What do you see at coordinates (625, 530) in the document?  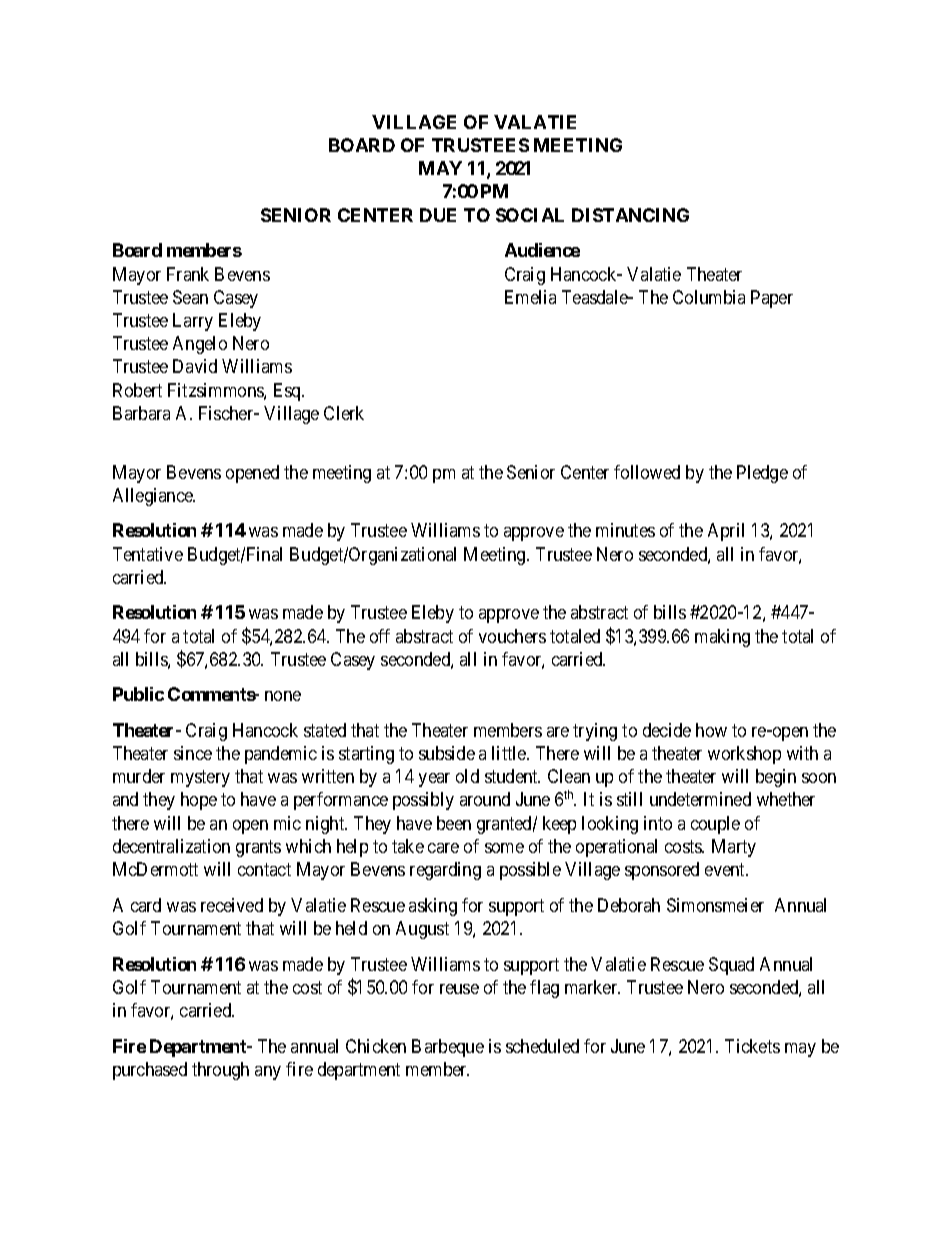 I see `minutes` at bounding box center [625, 530].
